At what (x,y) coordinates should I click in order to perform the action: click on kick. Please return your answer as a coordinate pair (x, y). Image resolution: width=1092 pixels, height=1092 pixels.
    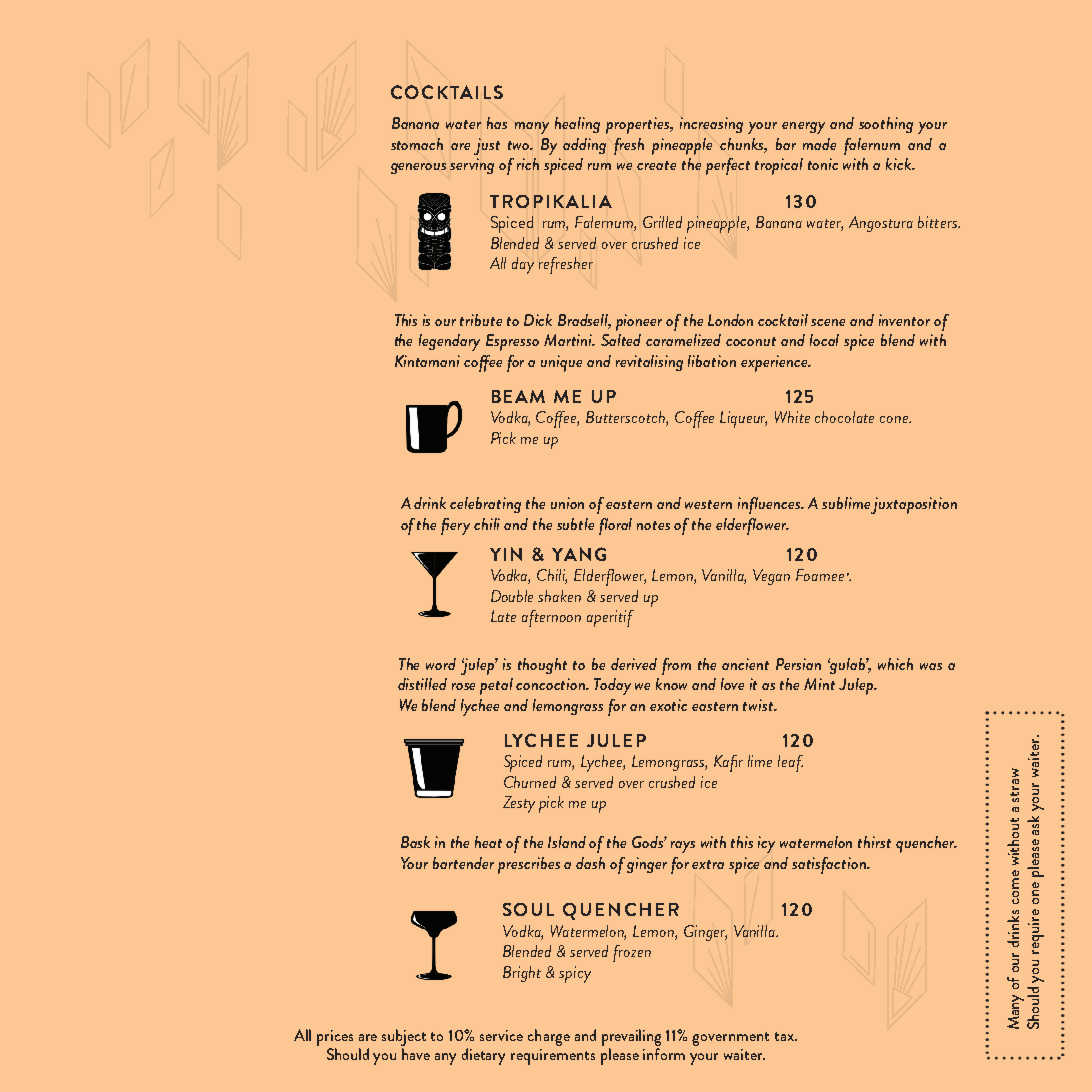
    Looking at the image, I should click on (900, 164).
